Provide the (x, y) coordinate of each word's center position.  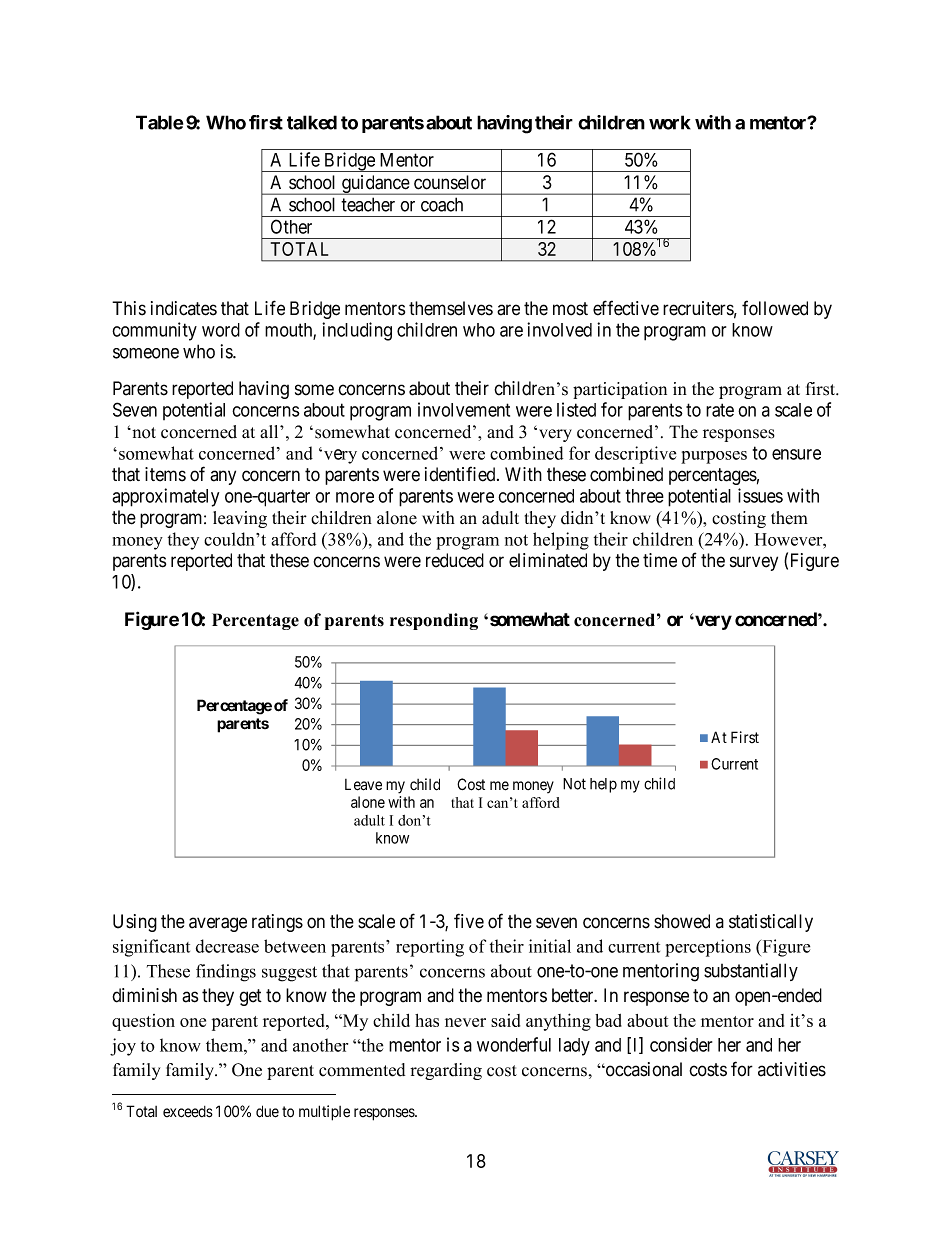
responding (434, 621)
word (221, 330)
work (670, 122)
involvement (464, 409)
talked (312, 122)
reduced (455, 560)
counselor (450, 182)
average (218, 924)
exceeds (188, 1112)
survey (754, 563)
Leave (363, 785)
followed (775, 308)
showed (682, 921)
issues (760, 495)
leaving (240, 519)
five (469, 921)
